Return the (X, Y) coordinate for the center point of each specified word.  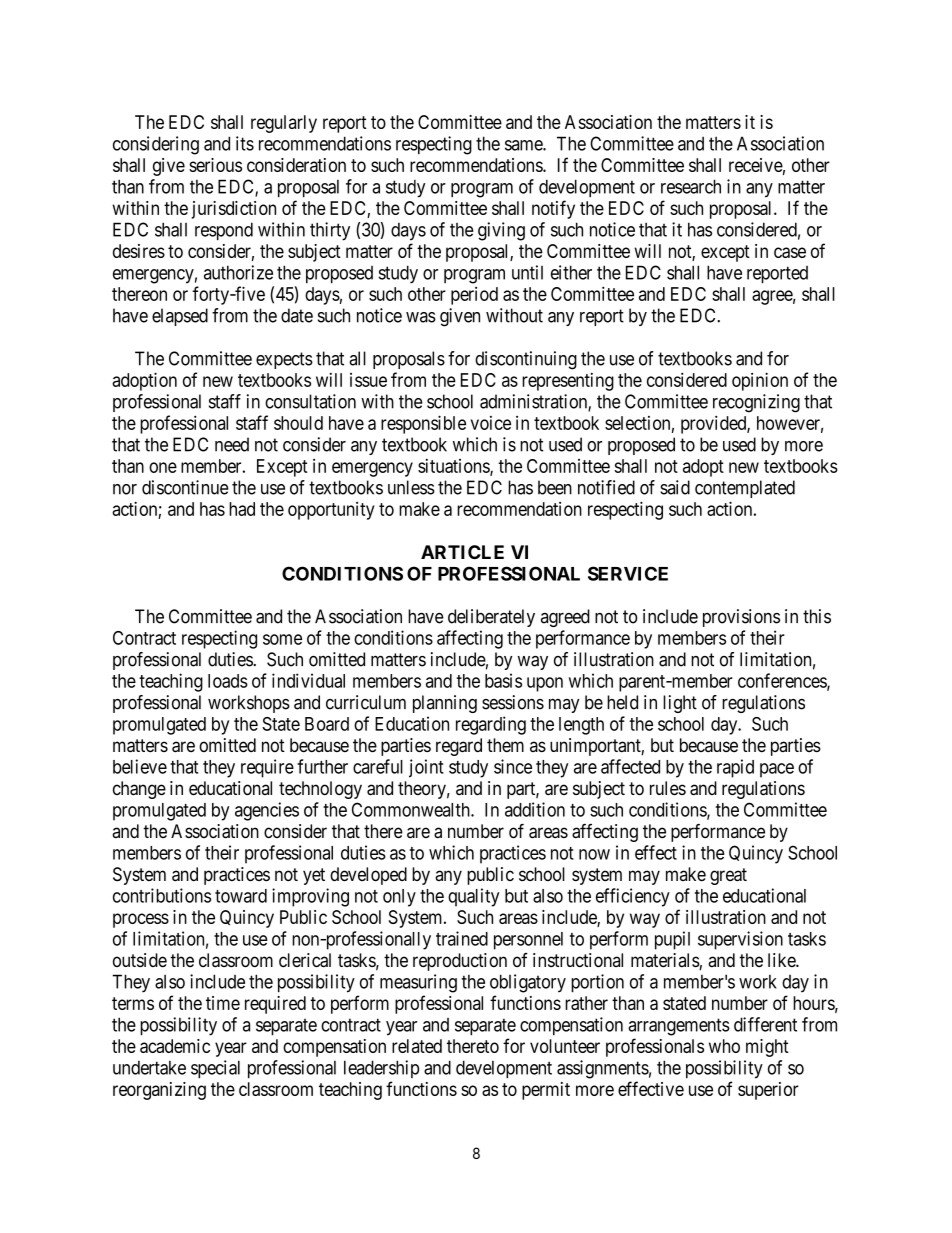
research (691, 186)
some (282, 639)
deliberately (491, 618)
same (524, 145)
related (417, 1046)
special (215, 1069)
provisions (741, 618)
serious (215, 165)
